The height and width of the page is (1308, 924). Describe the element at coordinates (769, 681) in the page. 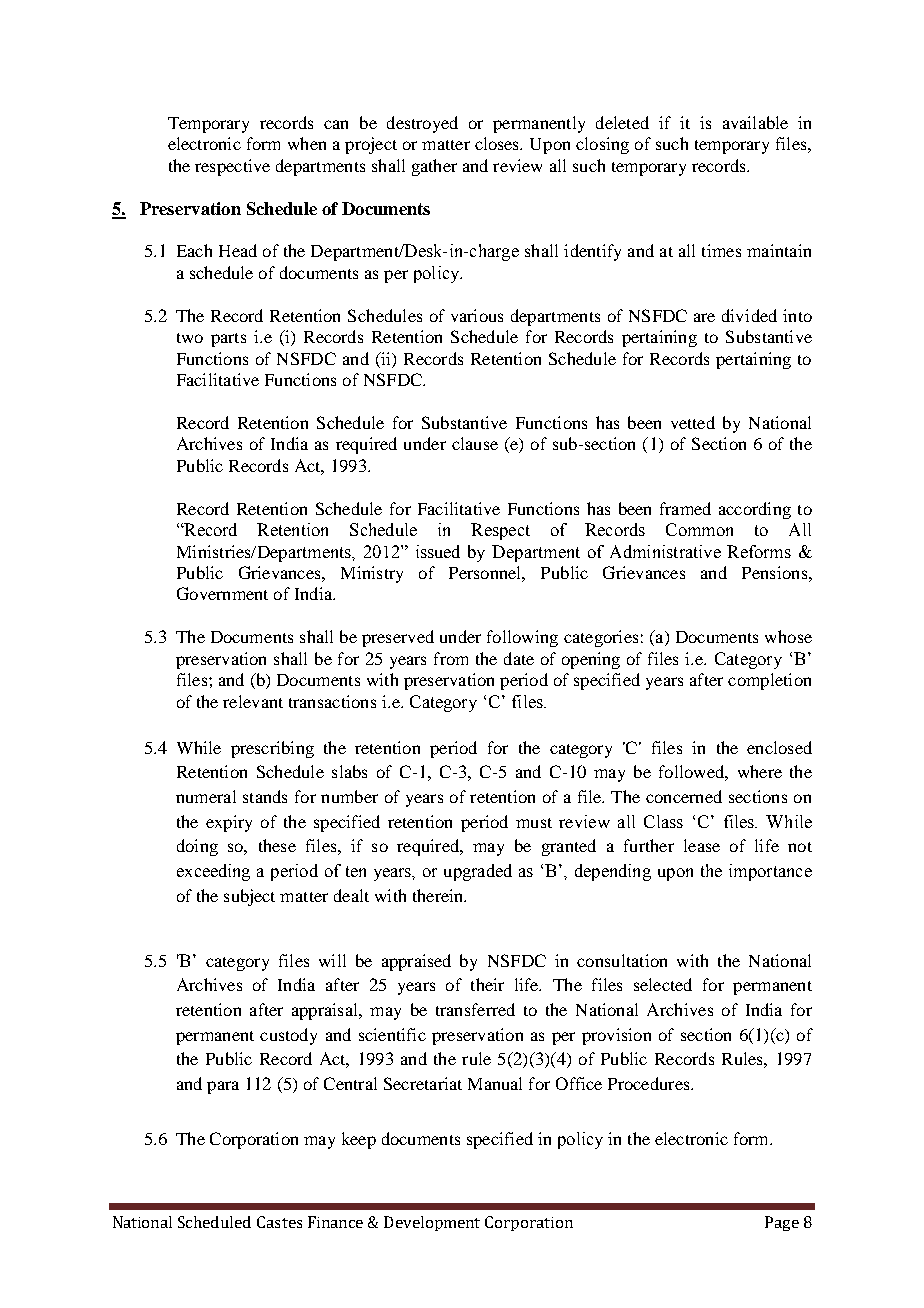

I see `completion` at that location.
